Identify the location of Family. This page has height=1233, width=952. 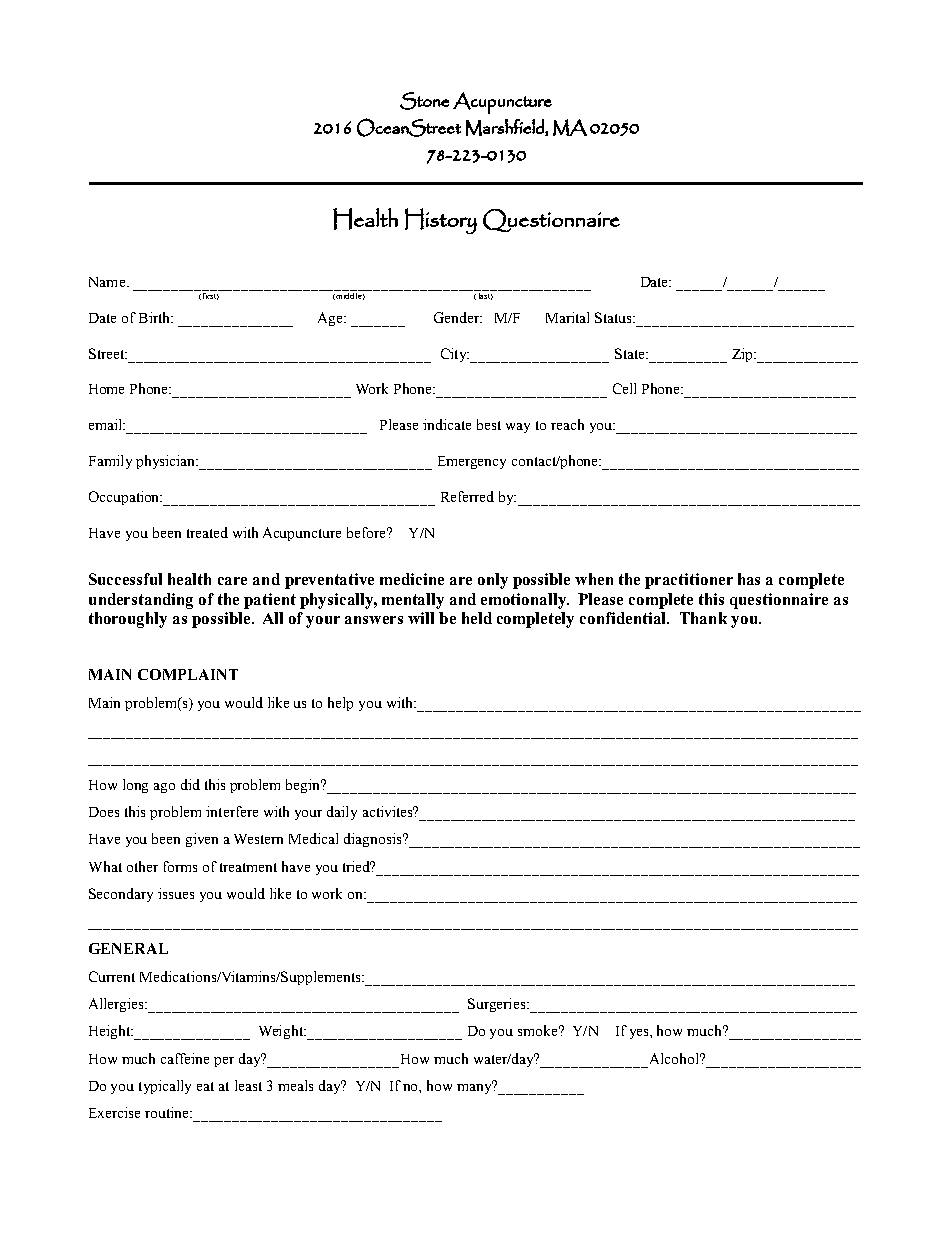
(110, 462).
